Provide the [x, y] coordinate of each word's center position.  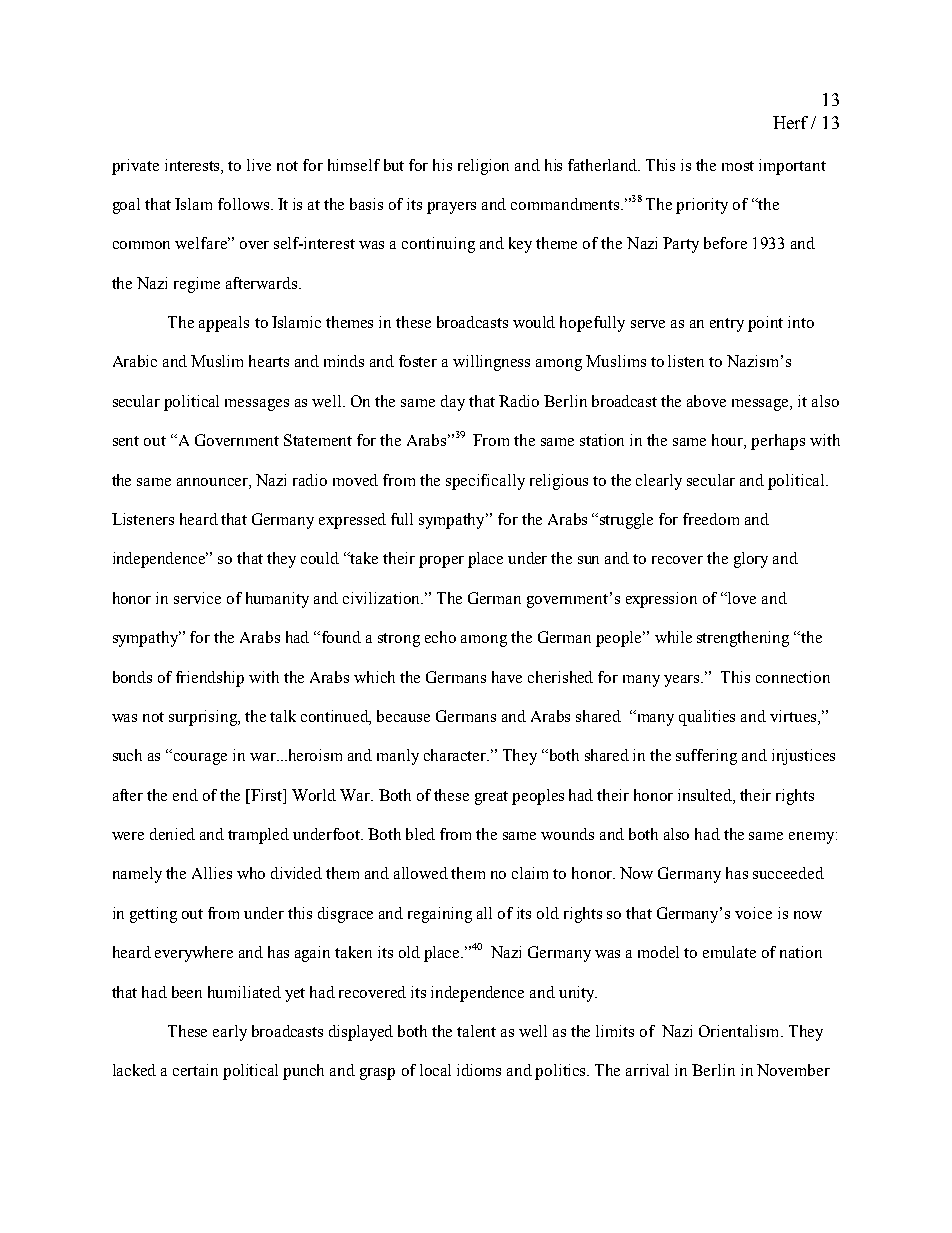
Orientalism [740, 1031]
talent [476, 1031]
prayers [451, 208]
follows [243, 204]
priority [702, 206]
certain [195, 1070]
